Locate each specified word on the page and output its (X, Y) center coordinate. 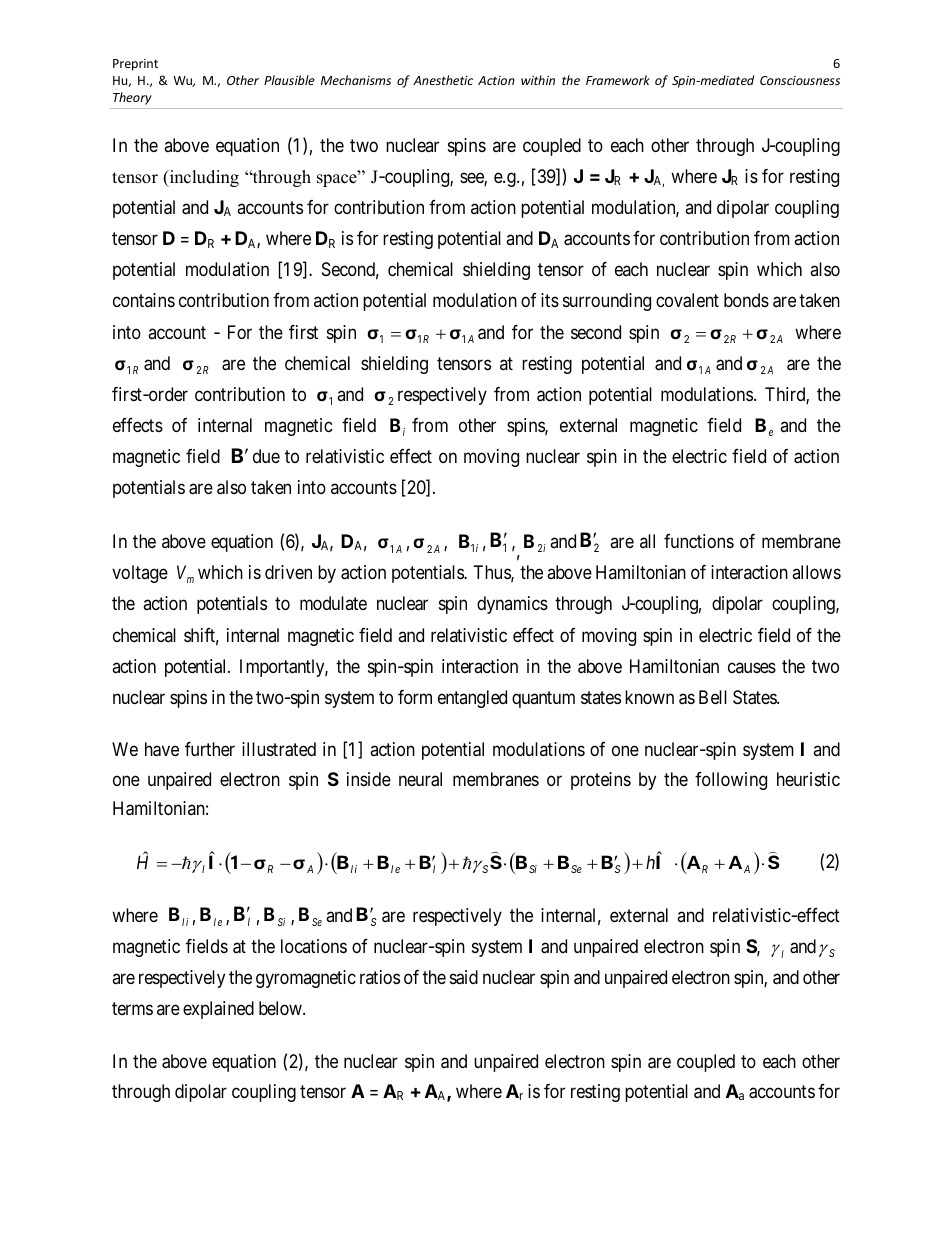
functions (699, 541)
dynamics (512, 605)
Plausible (289, 80)
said (464, 977)
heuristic (808, 779)
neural (420, 779)
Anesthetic (443, 80)
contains (144, 300)
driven (288, 572)
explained (218, 1010)
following (731, 781)
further (210, 749)
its (550, 300)
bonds (746, 300)
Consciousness (800, 80)
